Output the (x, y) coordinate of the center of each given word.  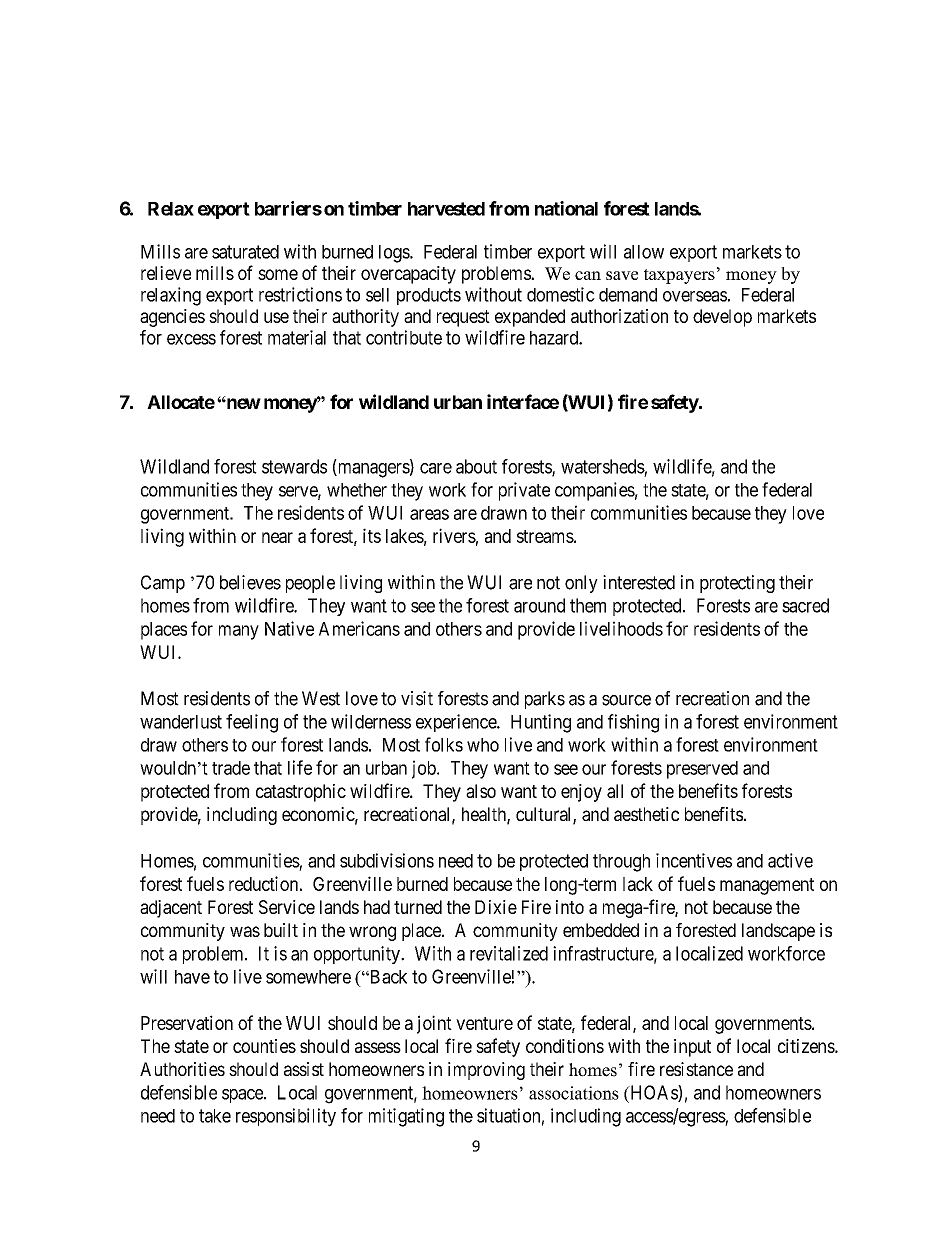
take (215, 1116)
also (481, 791)
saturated (245, 252)
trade (231, 768)
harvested (446, 209)
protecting (737, 584)
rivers (454, 535)
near (277, 537)
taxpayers (679, 276)
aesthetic (646, 814)
